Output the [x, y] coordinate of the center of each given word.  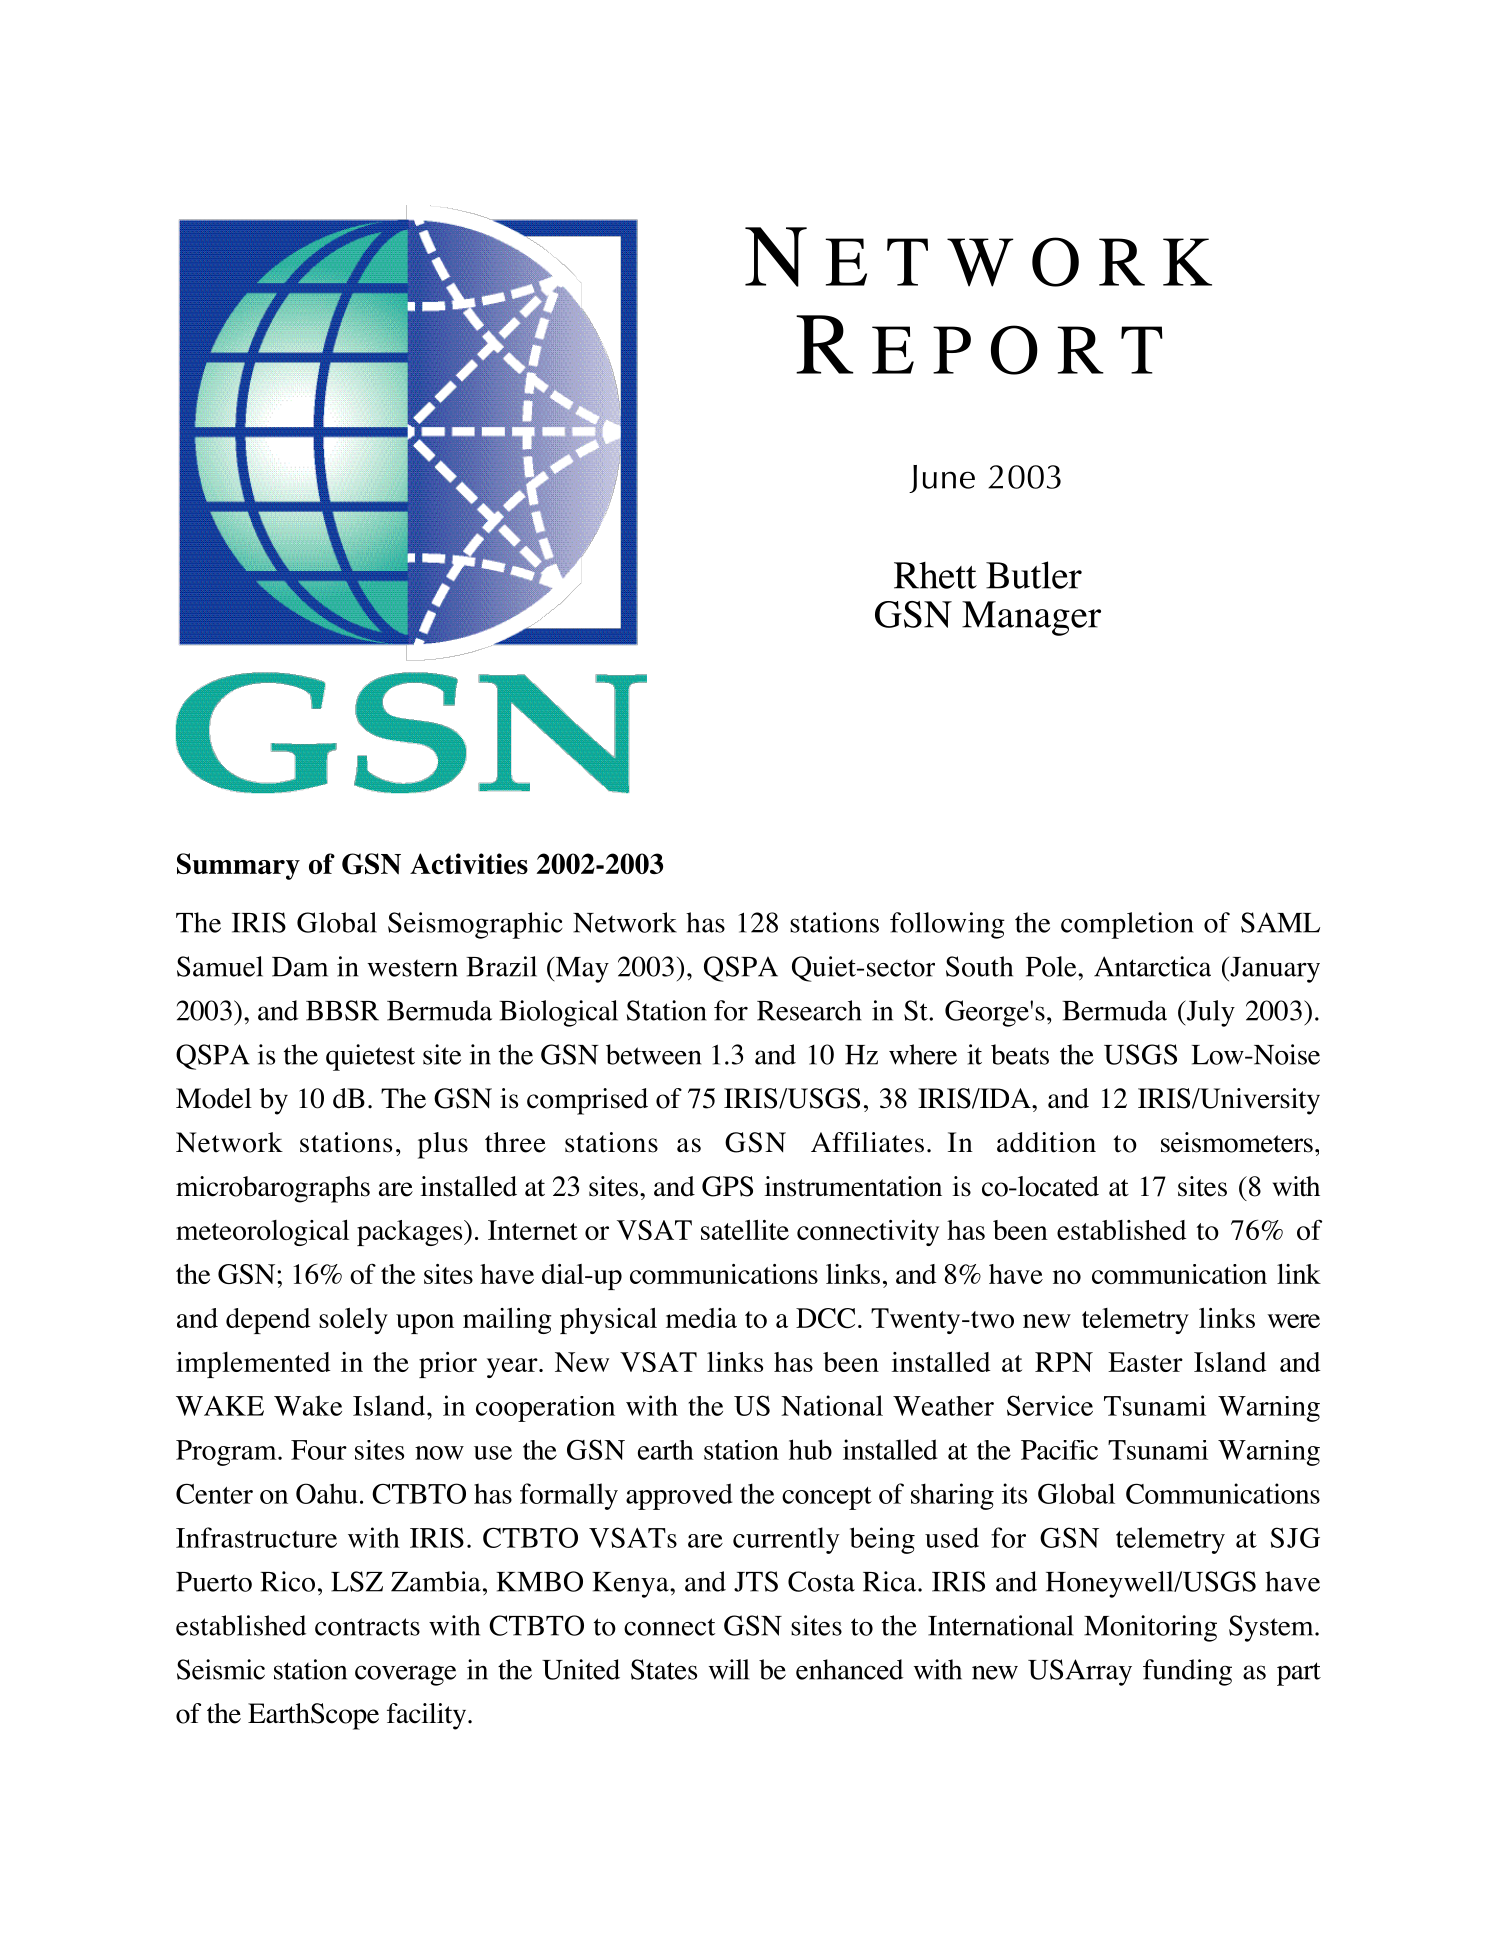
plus [443, 1145]
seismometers [1237, 1142]
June [942, 479]
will [729, 1669]
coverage [405, 1675]
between [653, 1054]
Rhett [935, 575]
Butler [1034, 575]
